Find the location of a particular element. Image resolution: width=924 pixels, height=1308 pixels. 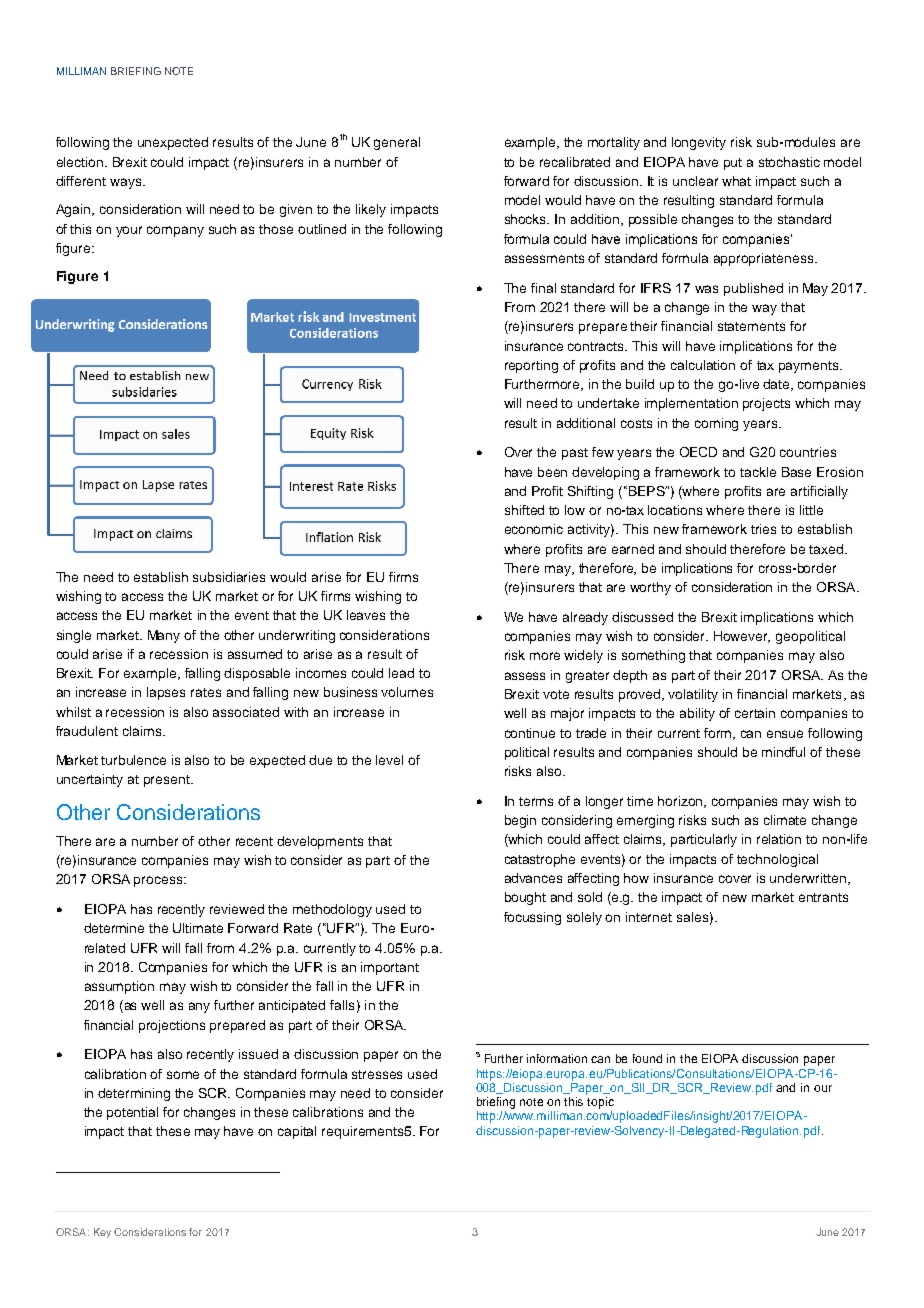

volatility is located at coordinates (693, 695).
